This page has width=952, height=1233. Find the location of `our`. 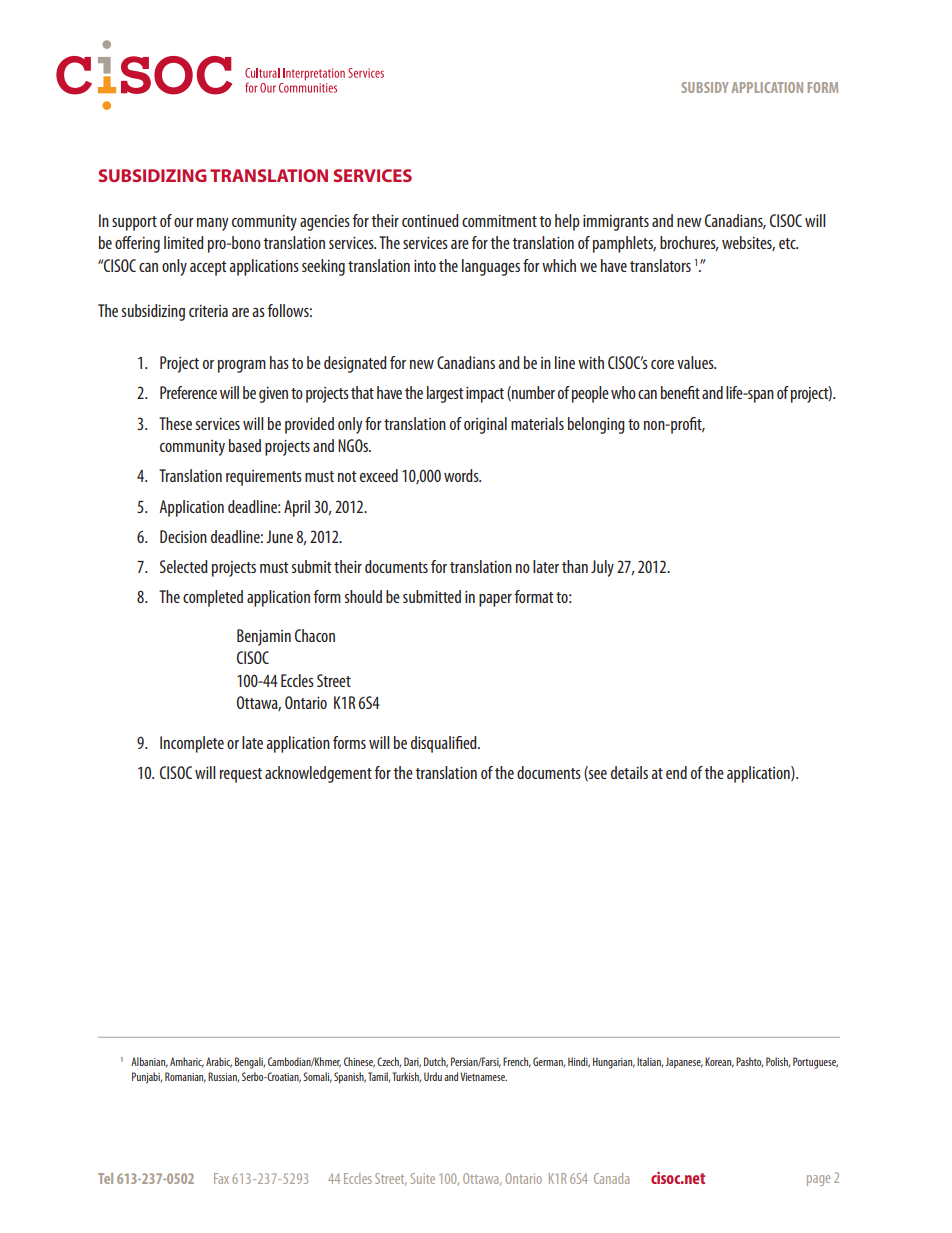

our is located at coordinates (184, 222).
